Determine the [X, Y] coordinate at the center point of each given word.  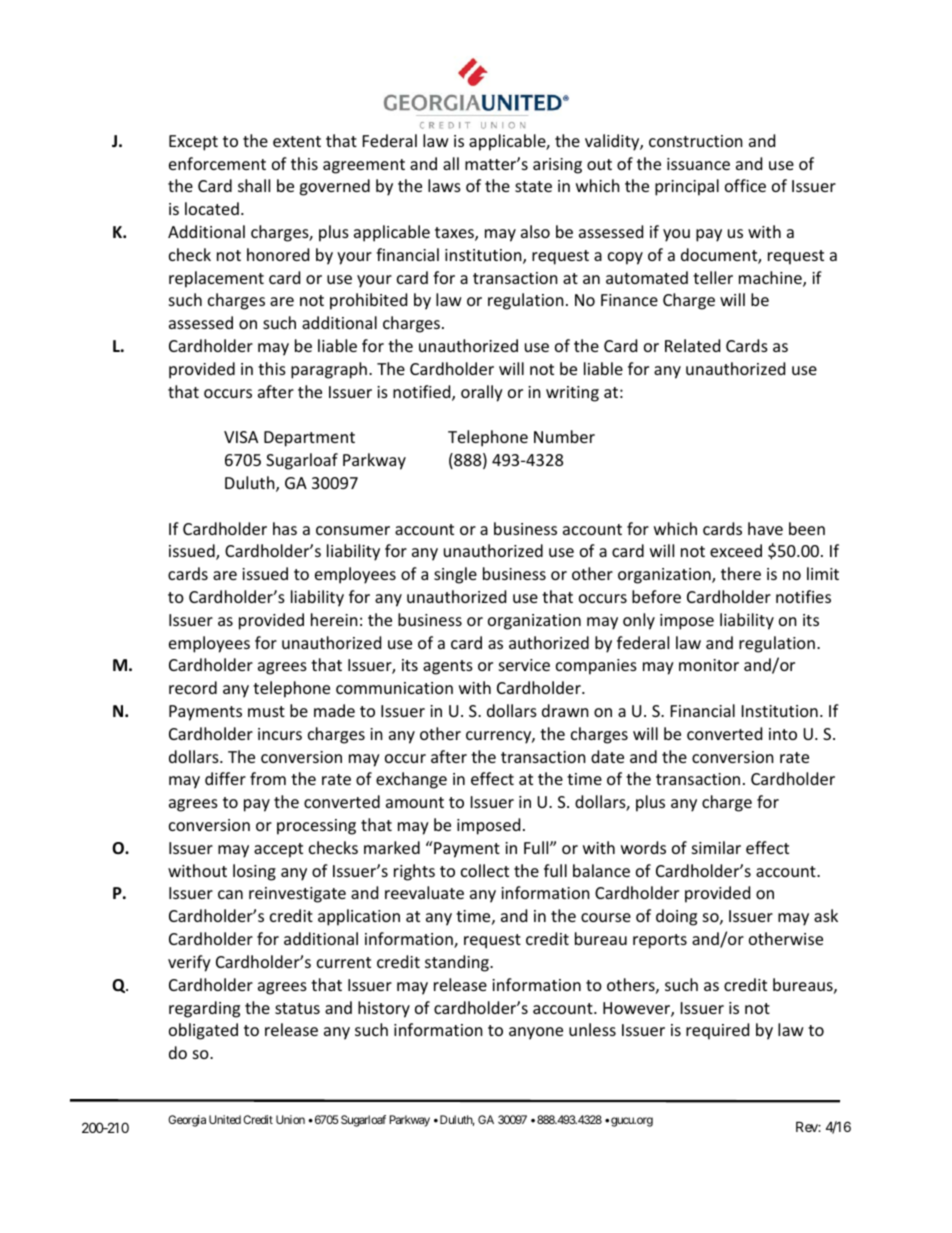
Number [564, 436]
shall [254, 185]
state [533, 186]
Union [290, 1119]
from [268, 778]
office [745, 185]
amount [415, 802]
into [783, 734]
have [765, 528]
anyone [536, 1033]
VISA [241, 437]
